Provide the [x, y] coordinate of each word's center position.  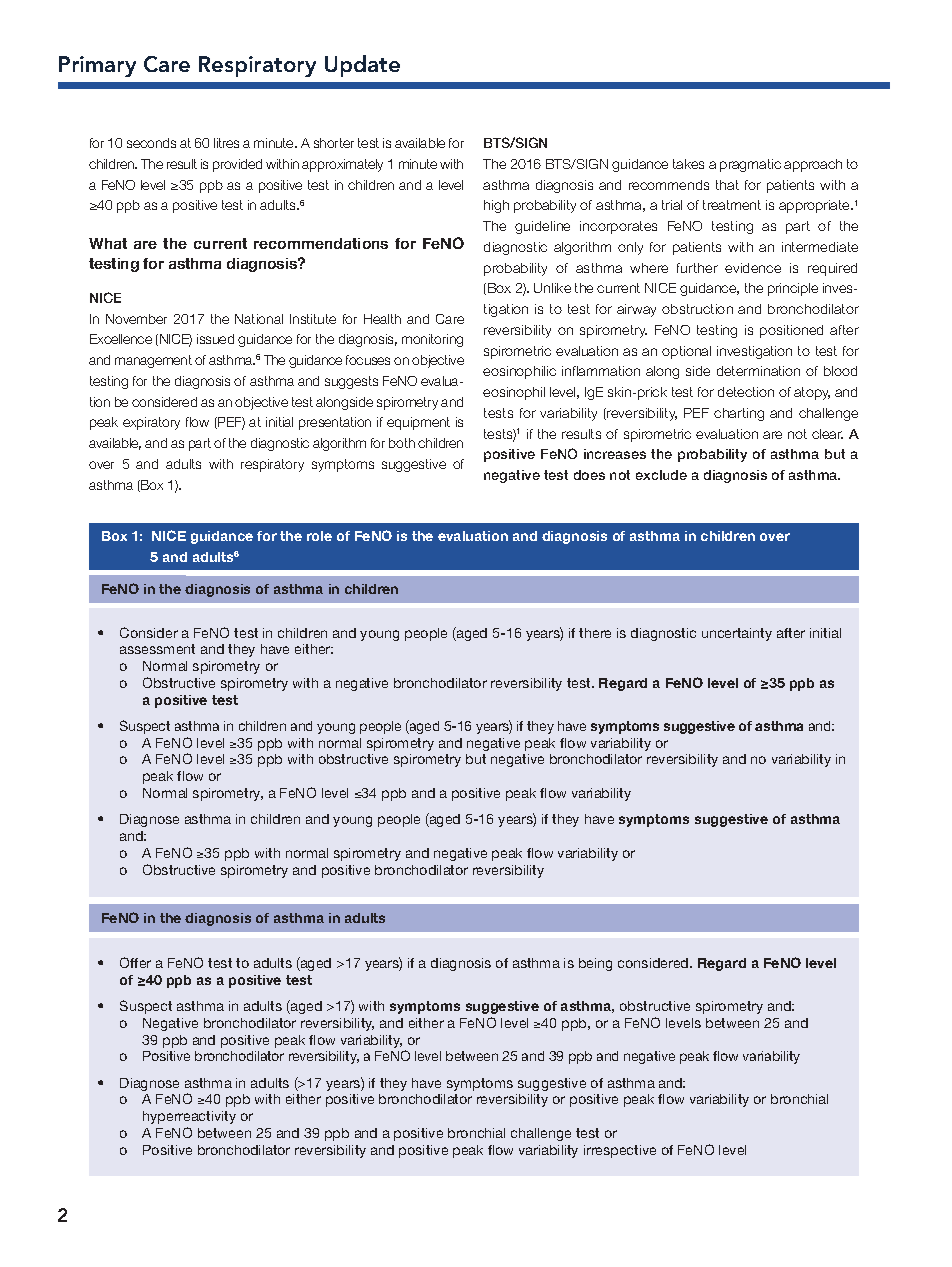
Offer [135, 962]
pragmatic [750, 165]
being [595, 964]
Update [362, 66]
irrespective [620, 1151]
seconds [151, 143]
